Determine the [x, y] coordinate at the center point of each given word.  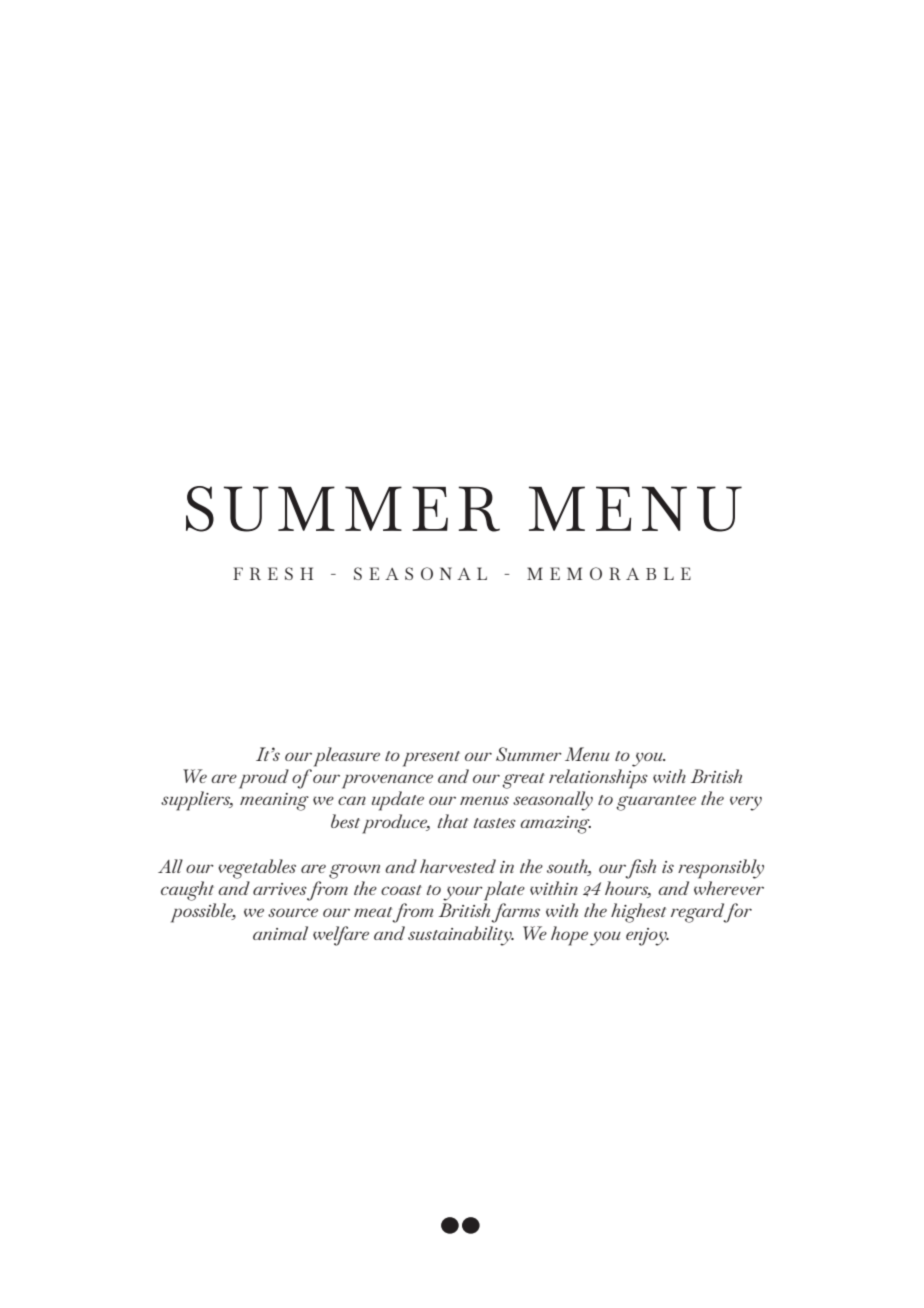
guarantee [656, 803]
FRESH [273, 573]
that [453, 821]
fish [641, 869]
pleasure [347, 757]
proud [264, 779]
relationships [598, 779]
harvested [458, 866]
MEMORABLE [609, 573]
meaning [274, 802]
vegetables [257, 869]
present [431, 759]
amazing [555, 825]
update [398, 801]
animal [280, 933]
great [523, 781]
